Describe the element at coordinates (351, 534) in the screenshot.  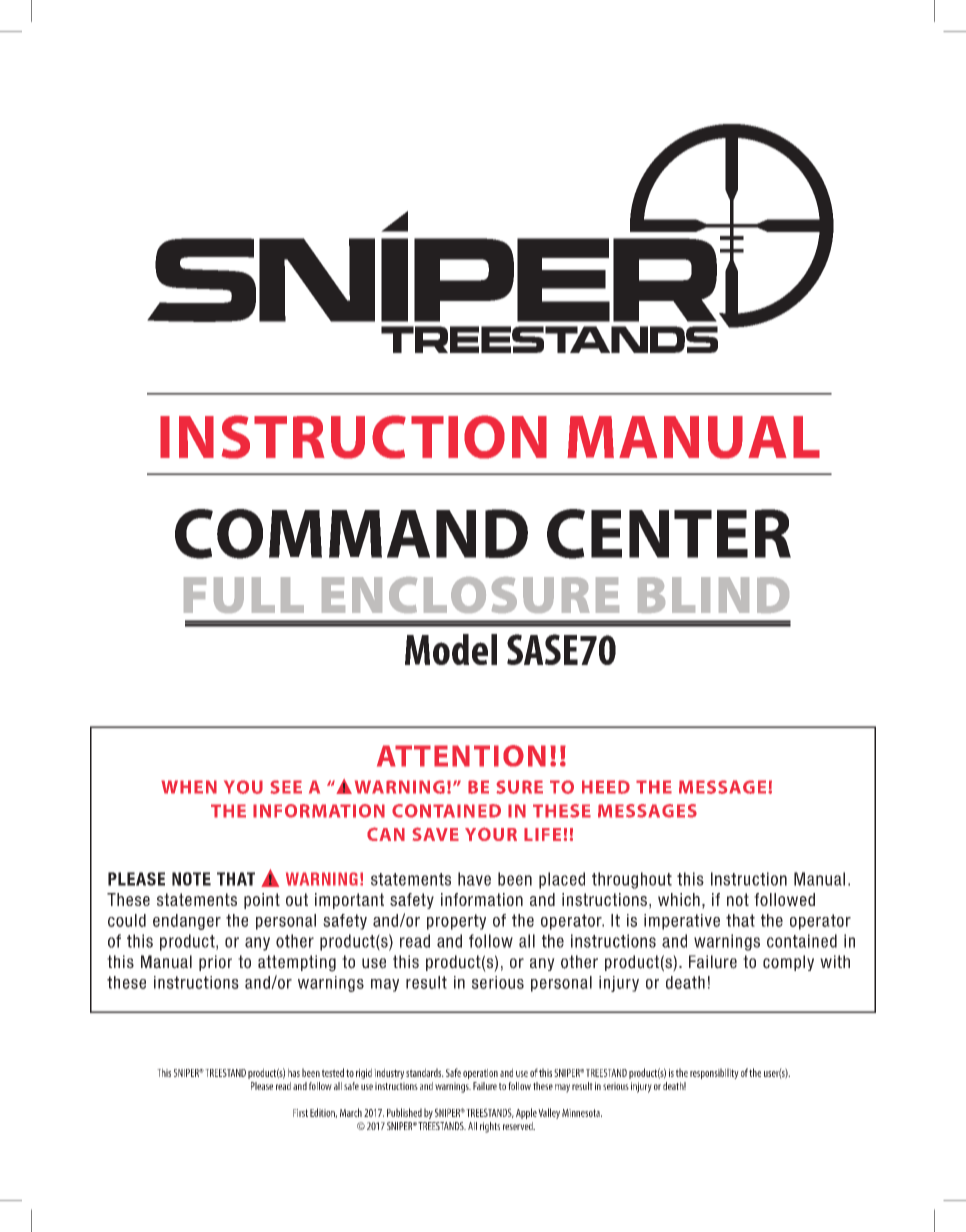
I see `COMMAND` at that location.
